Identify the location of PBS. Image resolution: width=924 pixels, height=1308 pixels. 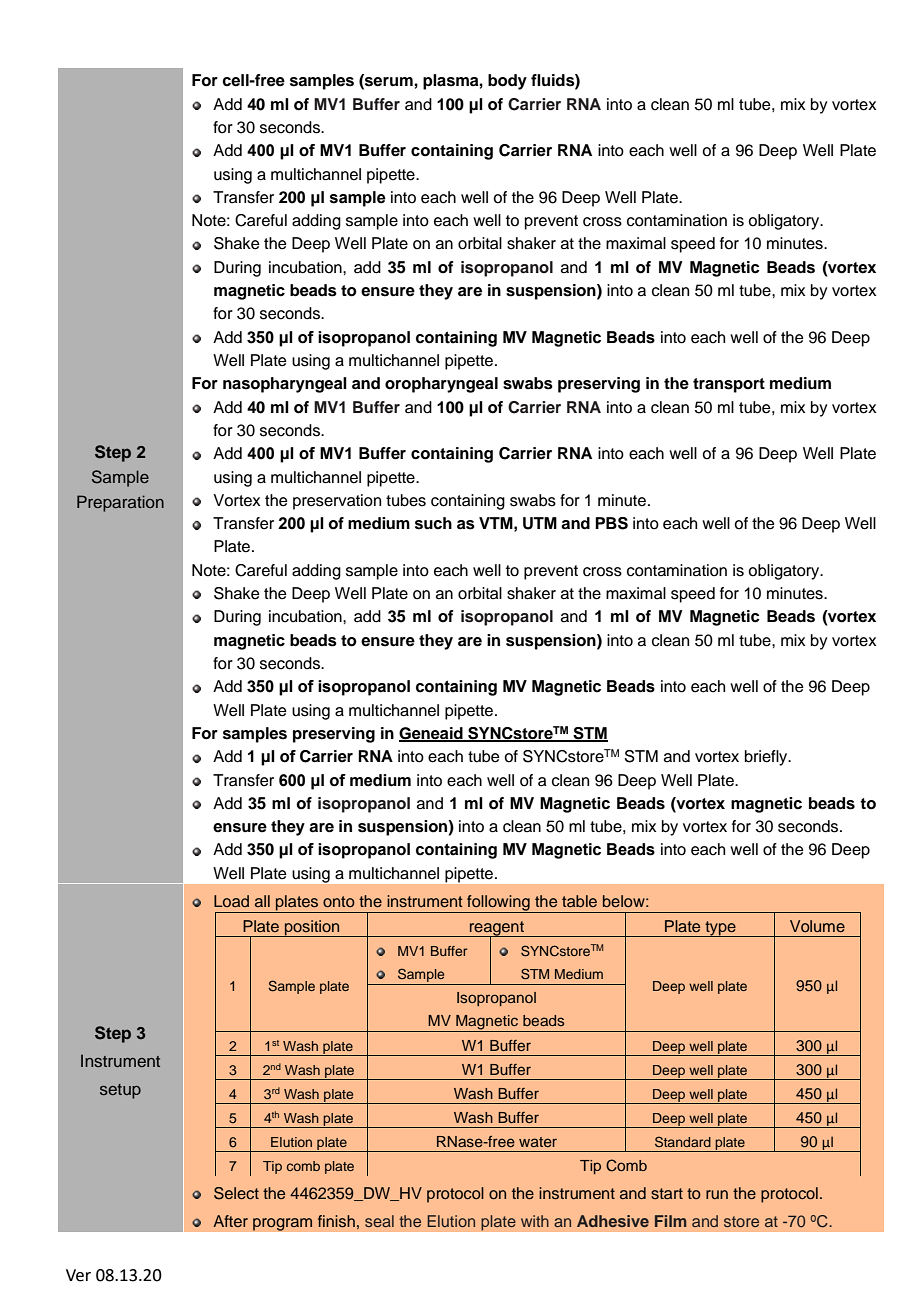
(611, 523).
